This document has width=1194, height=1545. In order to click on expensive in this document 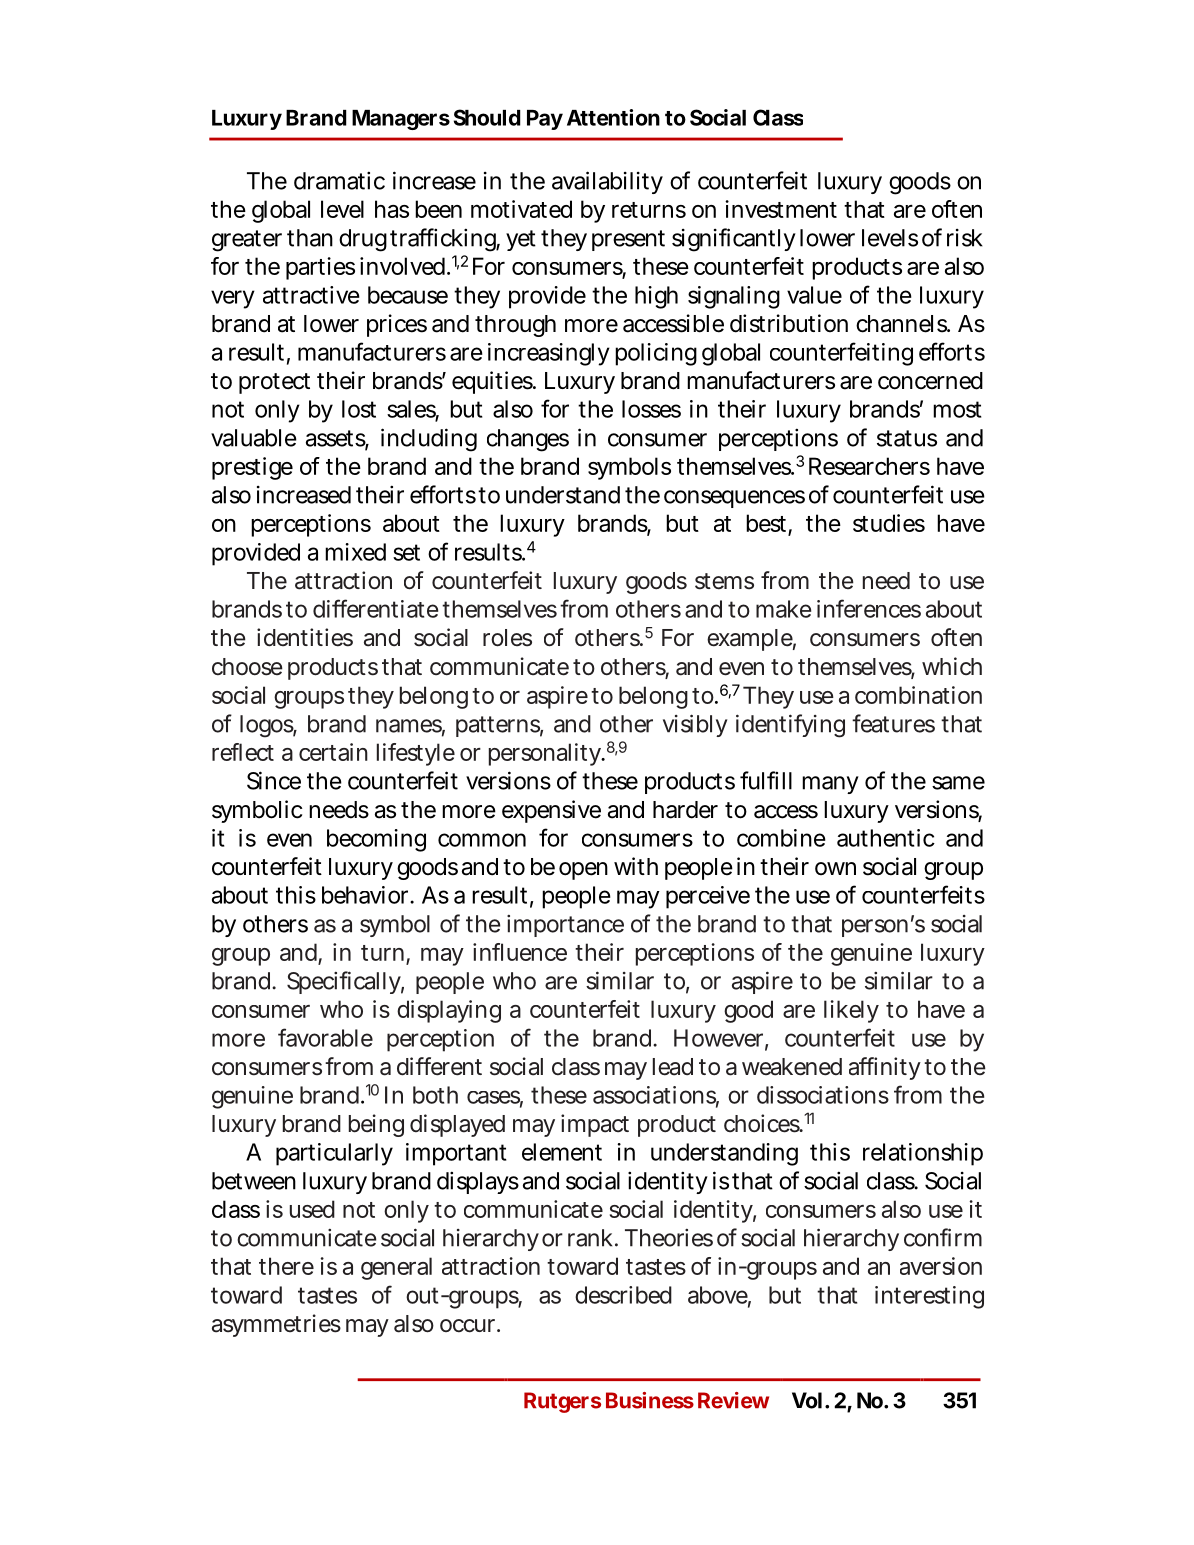, I will do `click(551, 811)`.
